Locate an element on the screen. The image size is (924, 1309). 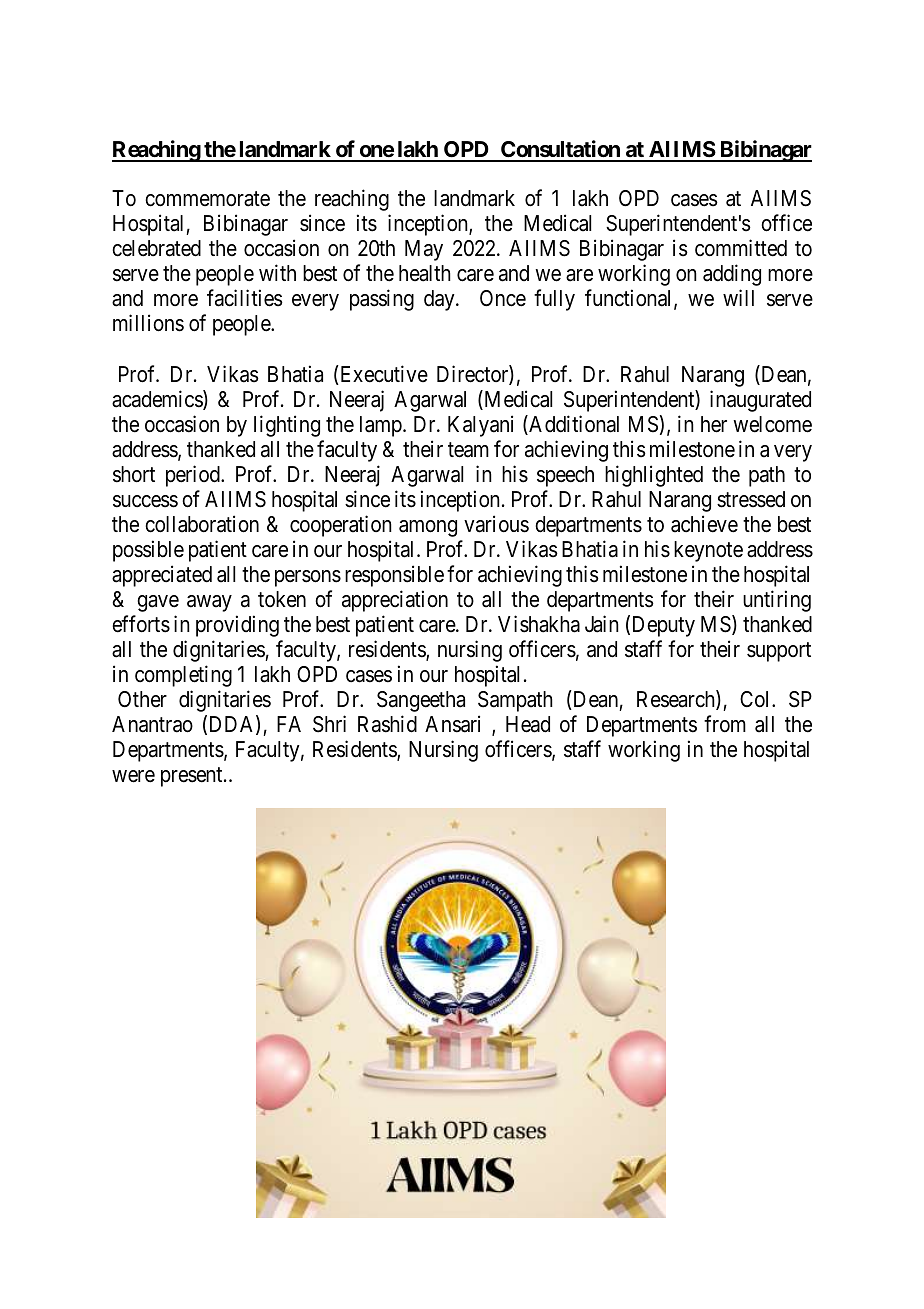
appreciated is located at coordinates (162, 576).
